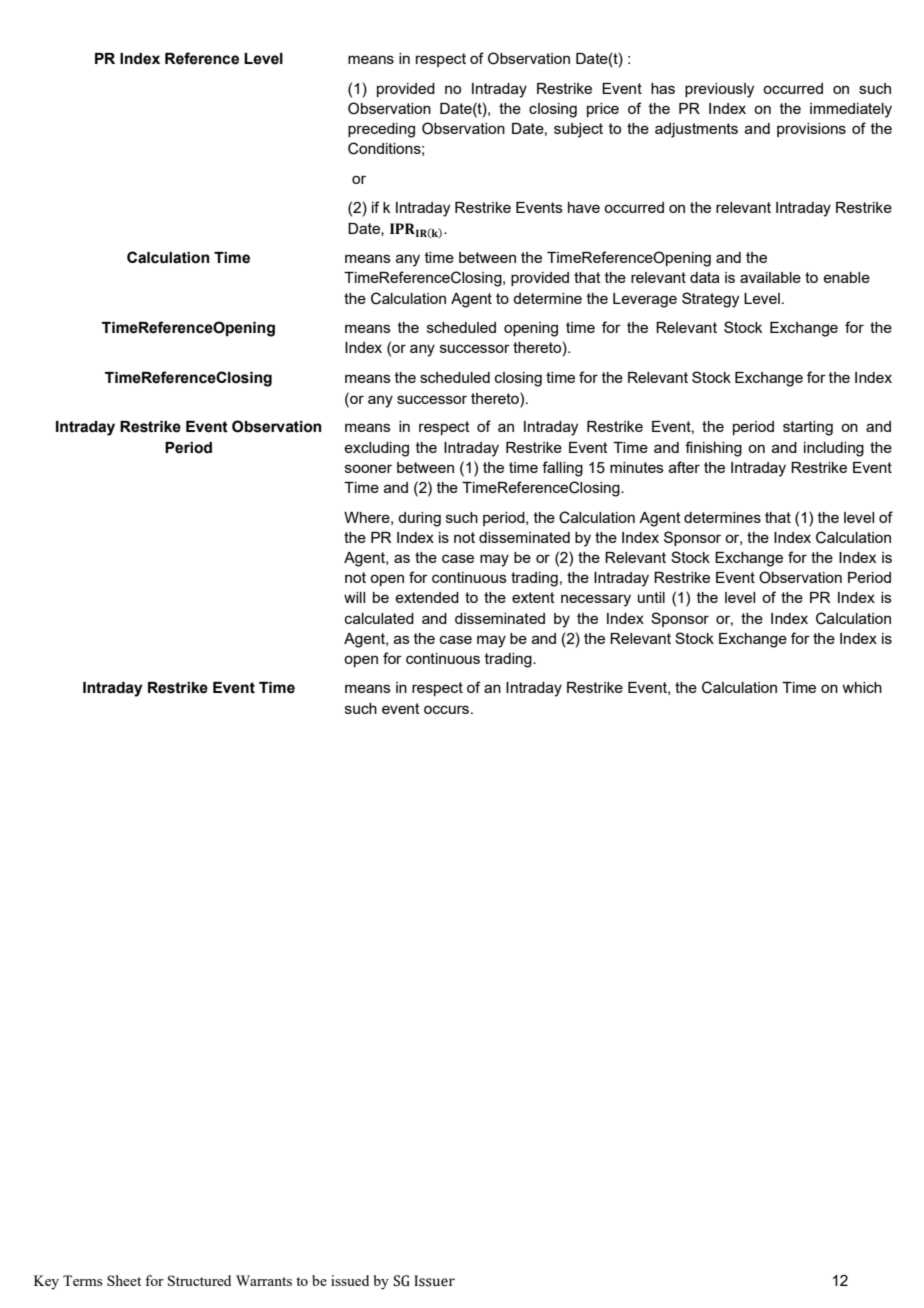 This image has width=924, height=1308. I want to click on which, so click(862, 687).
